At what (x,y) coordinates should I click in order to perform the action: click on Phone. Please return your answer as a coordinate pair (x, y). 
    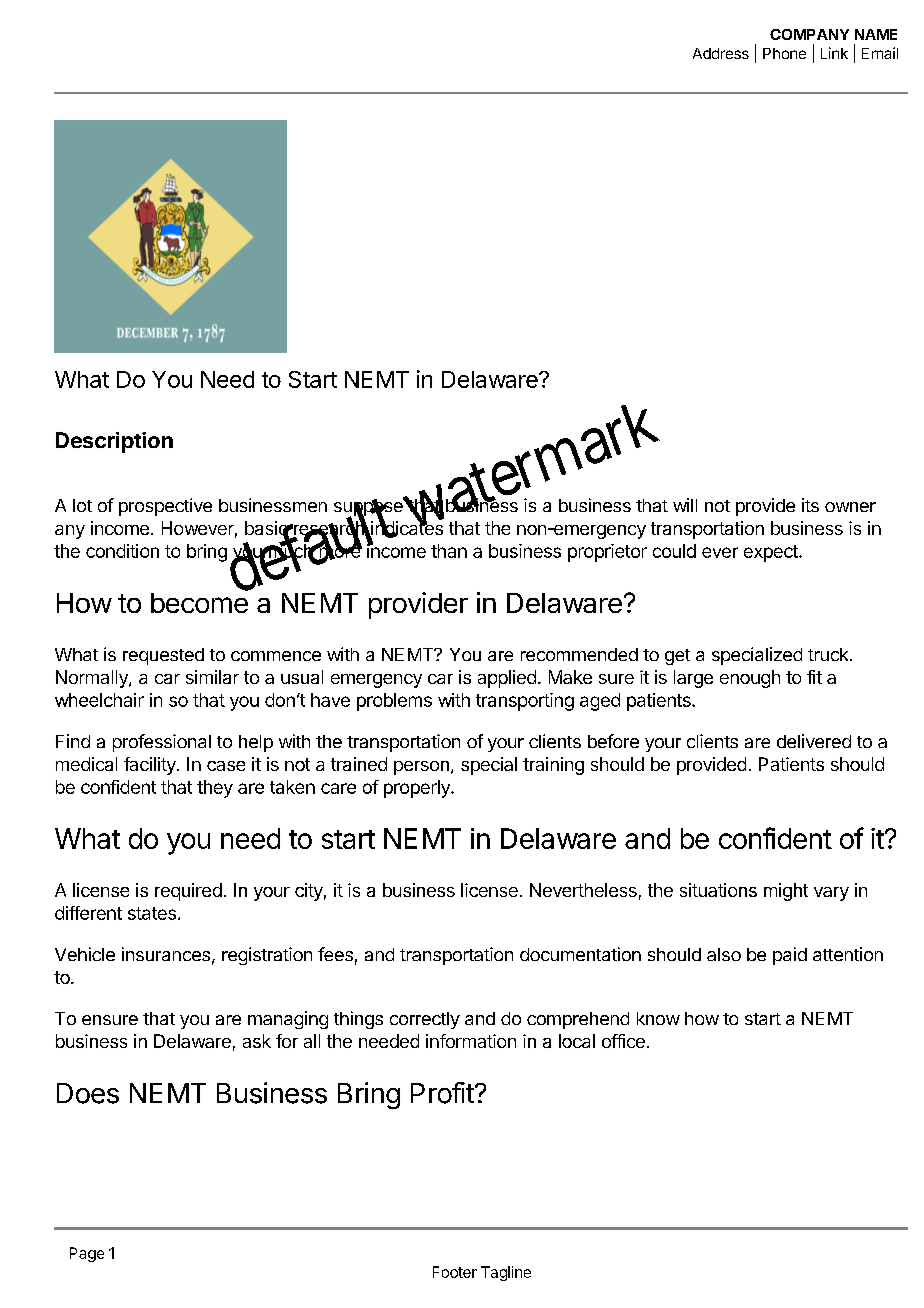
    Looking at the image, I should click on (784, 53).
